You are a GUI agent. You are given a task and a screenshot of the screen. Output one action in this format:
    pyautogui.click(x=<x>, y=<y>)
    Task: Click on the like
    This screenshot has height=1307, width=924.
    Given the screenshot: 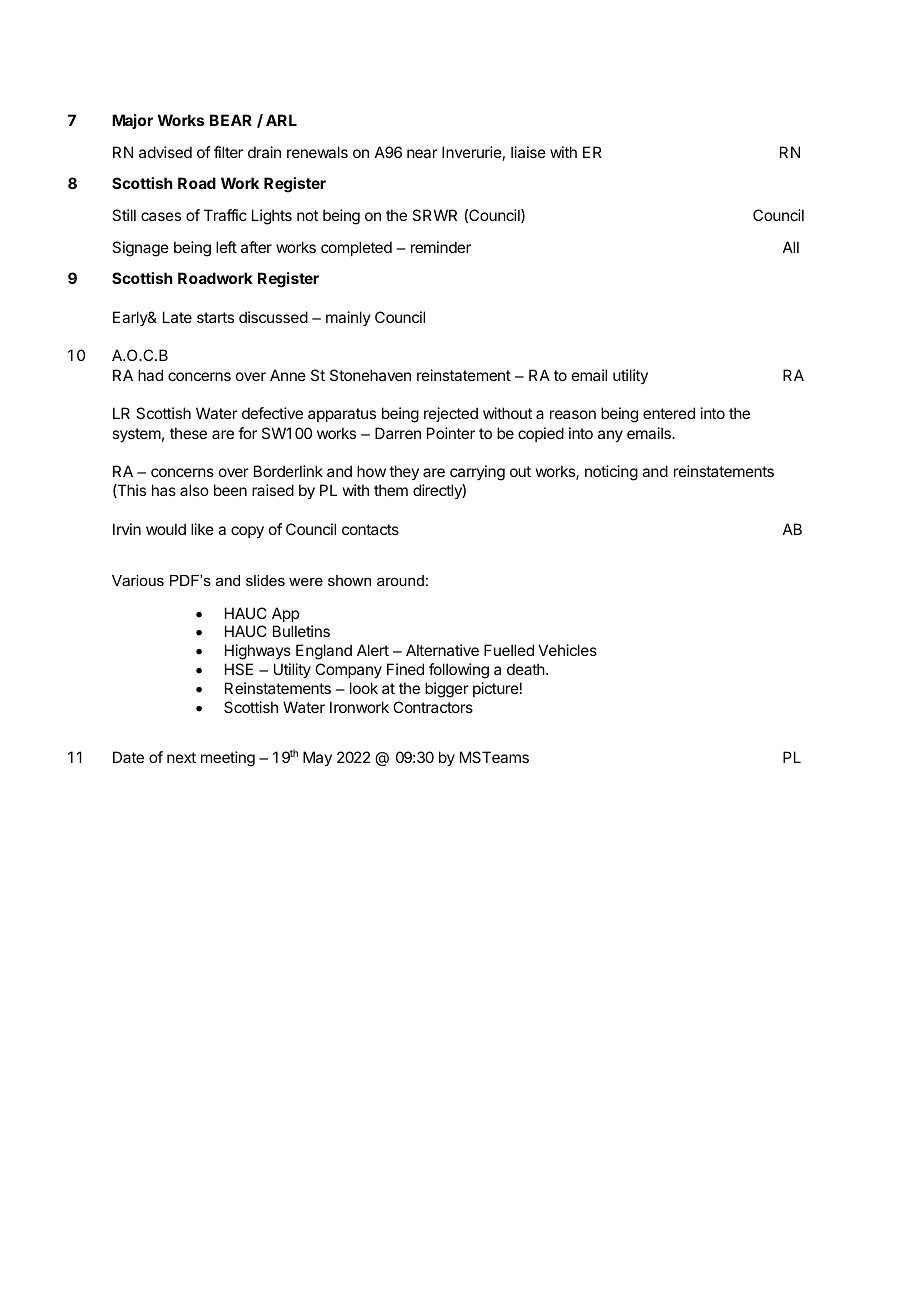 What is the action you would take?
    pyautogui.click(x=202, y=529)
